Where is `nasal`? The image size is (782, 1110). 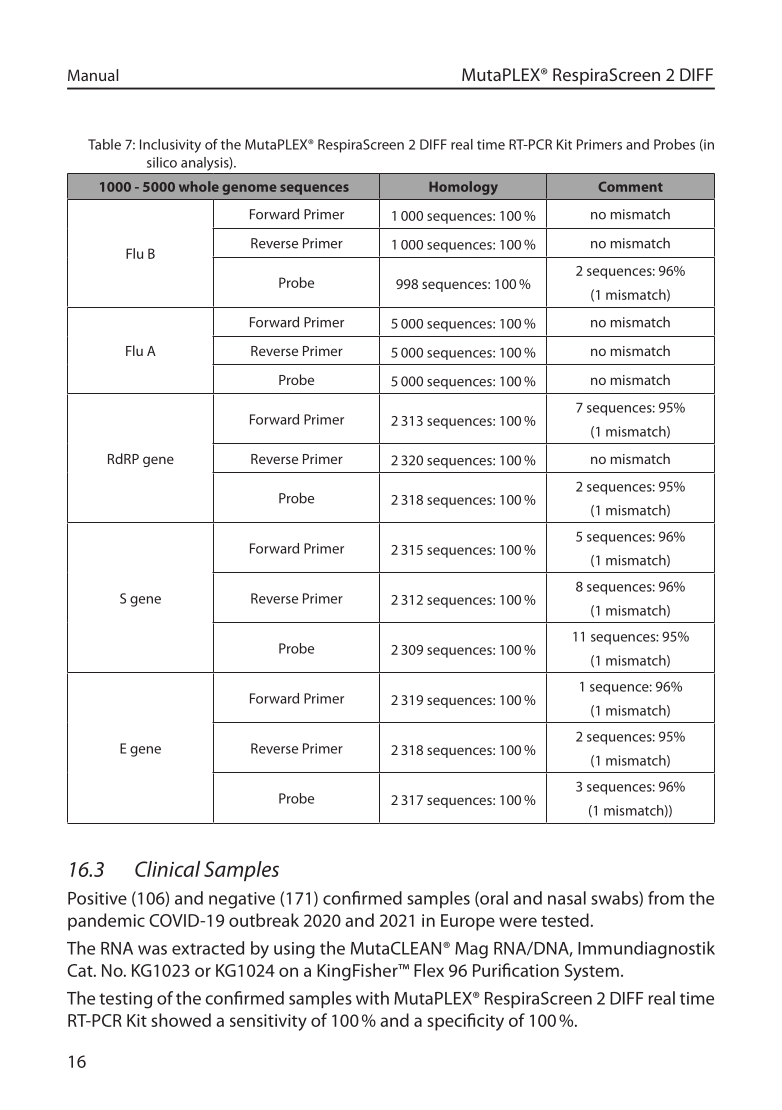 nasal is located at coordinates (567, 898).
